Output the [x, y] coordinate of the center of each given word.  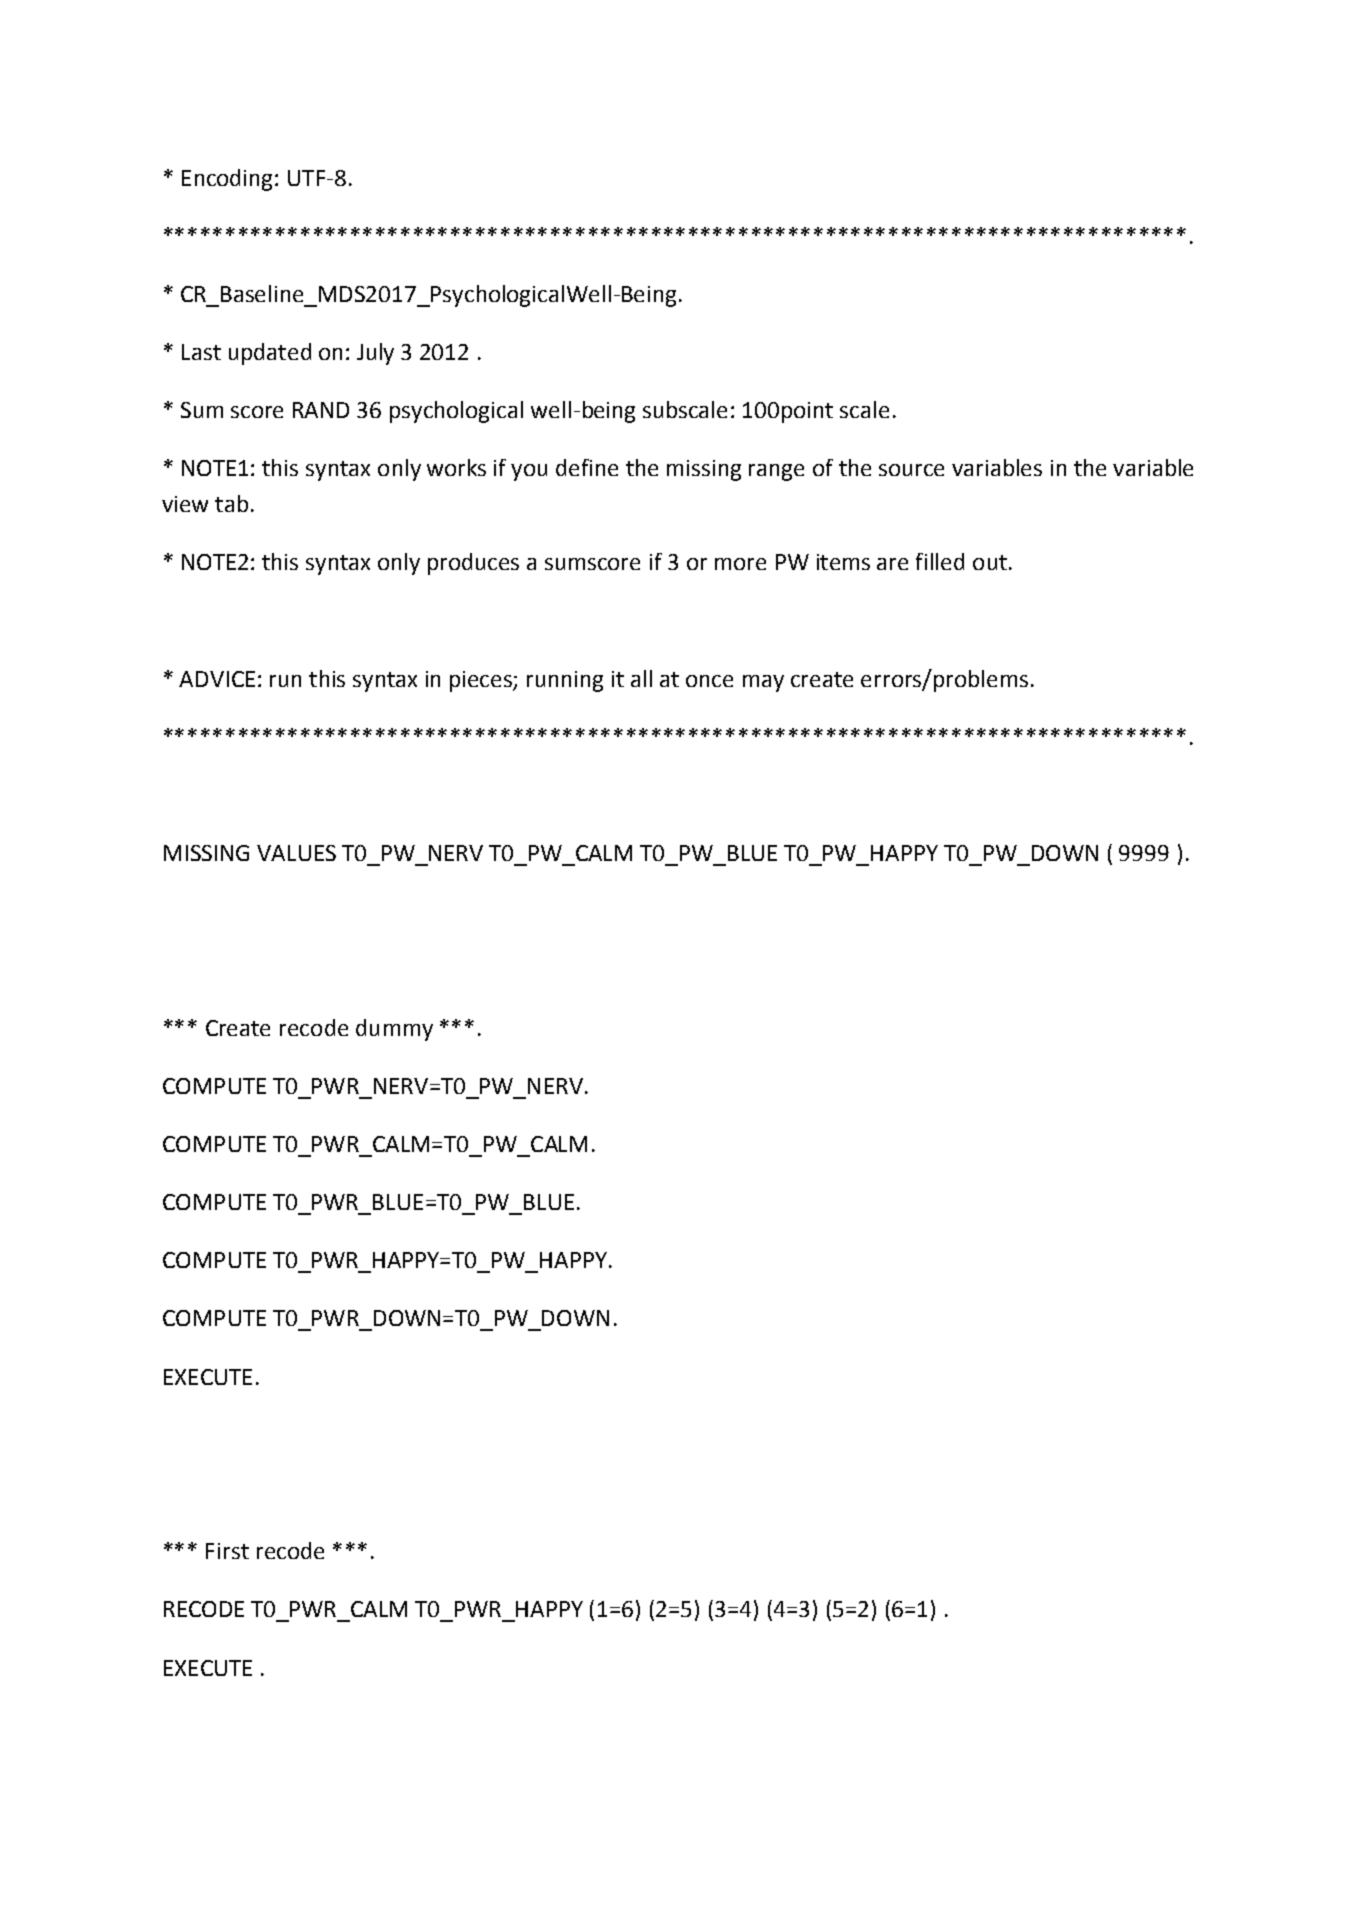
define [587, 467]
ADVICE [217, 679]
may [763, 683]
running [565, 681]
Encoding [227, 180]
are [892, 564]
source [911, 470]
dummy [394, 1030]
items [843, 562]
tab [231, 503]
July [375, 354]
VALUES [296, 853]
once [709, 681]
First [227, 1551]
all [641, 678]
